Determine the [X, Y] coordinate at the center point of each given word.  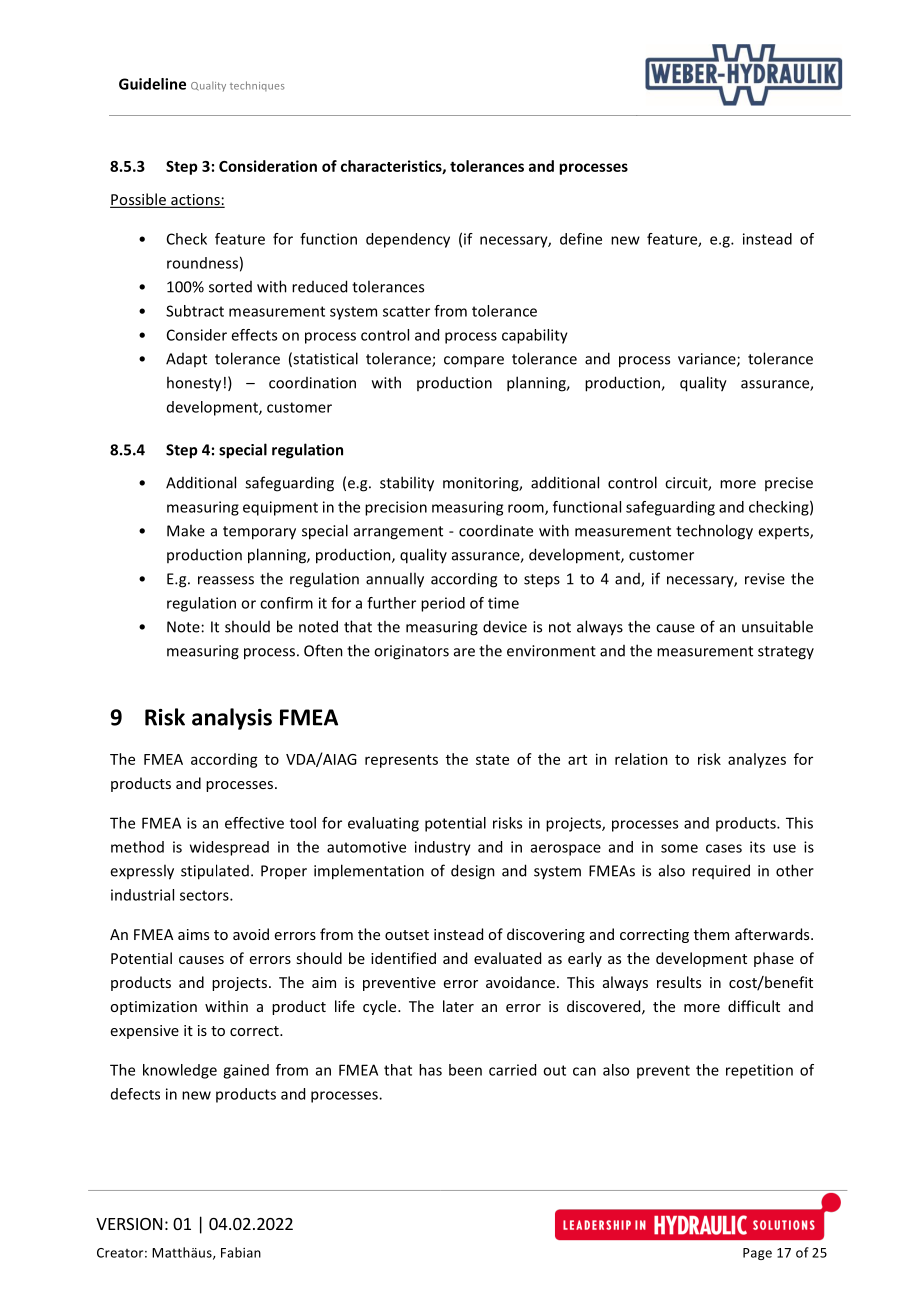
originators [411, 652]
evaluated [507, 958]
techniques [257, 86]
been [465, 1070]
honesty [194, 384]
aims [193, 934]
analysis [232, 719]
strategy [786, 653]
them [711, 934]
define [581, 239]
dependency [408, 240]
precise [789, 484]
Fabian [241, 1252]
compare [474, 362]
